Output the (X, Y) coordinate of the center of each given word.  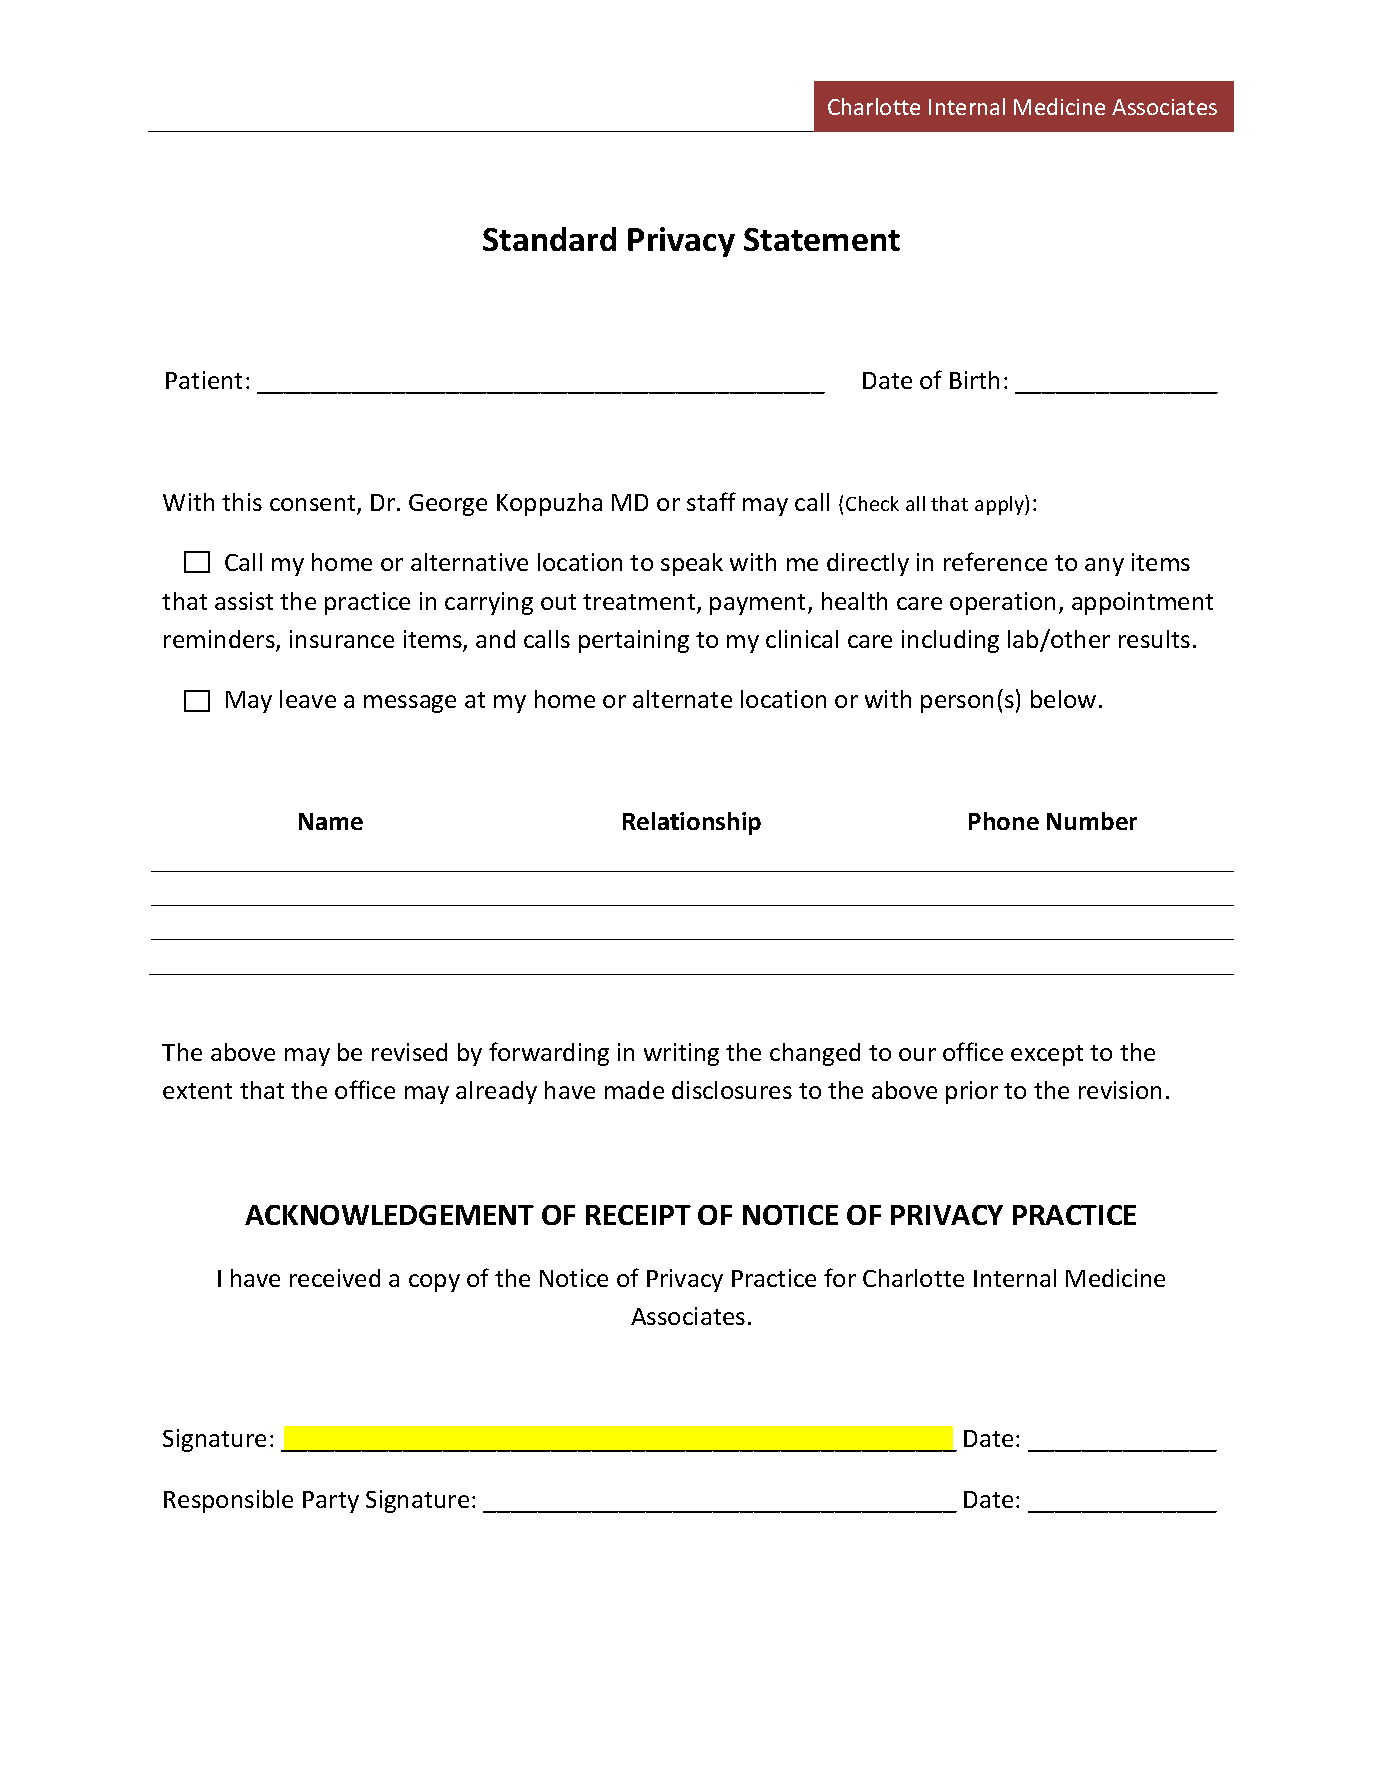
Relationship (692, 823)
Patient (204, 380)
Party (331, 1502)
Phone (1004, 821)
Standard (549, 239)
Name (331, 821)
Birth (974, 380)
